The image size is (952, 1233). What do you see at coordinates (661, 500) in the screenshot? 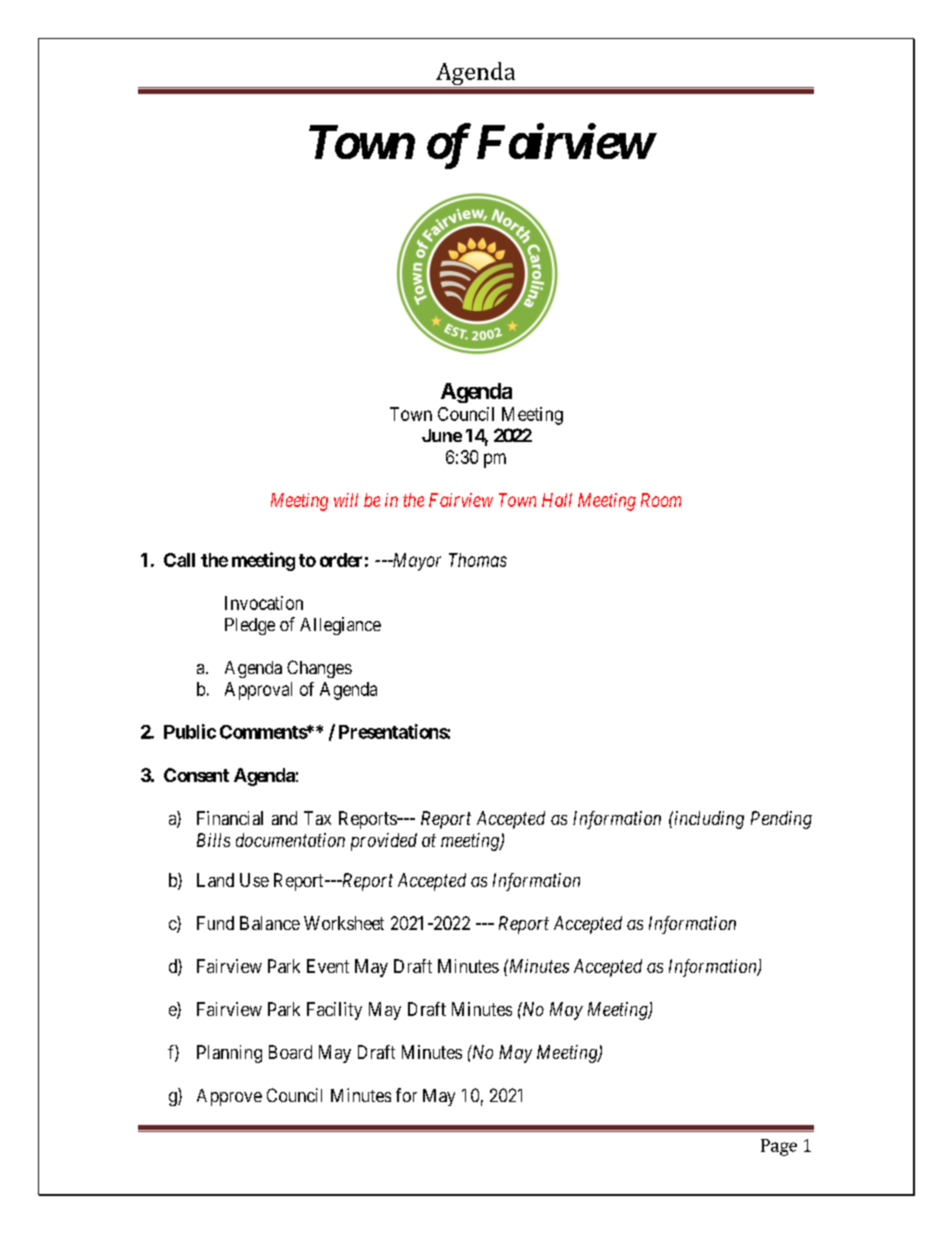
I see `Room` at bounding box center [661, 500].
